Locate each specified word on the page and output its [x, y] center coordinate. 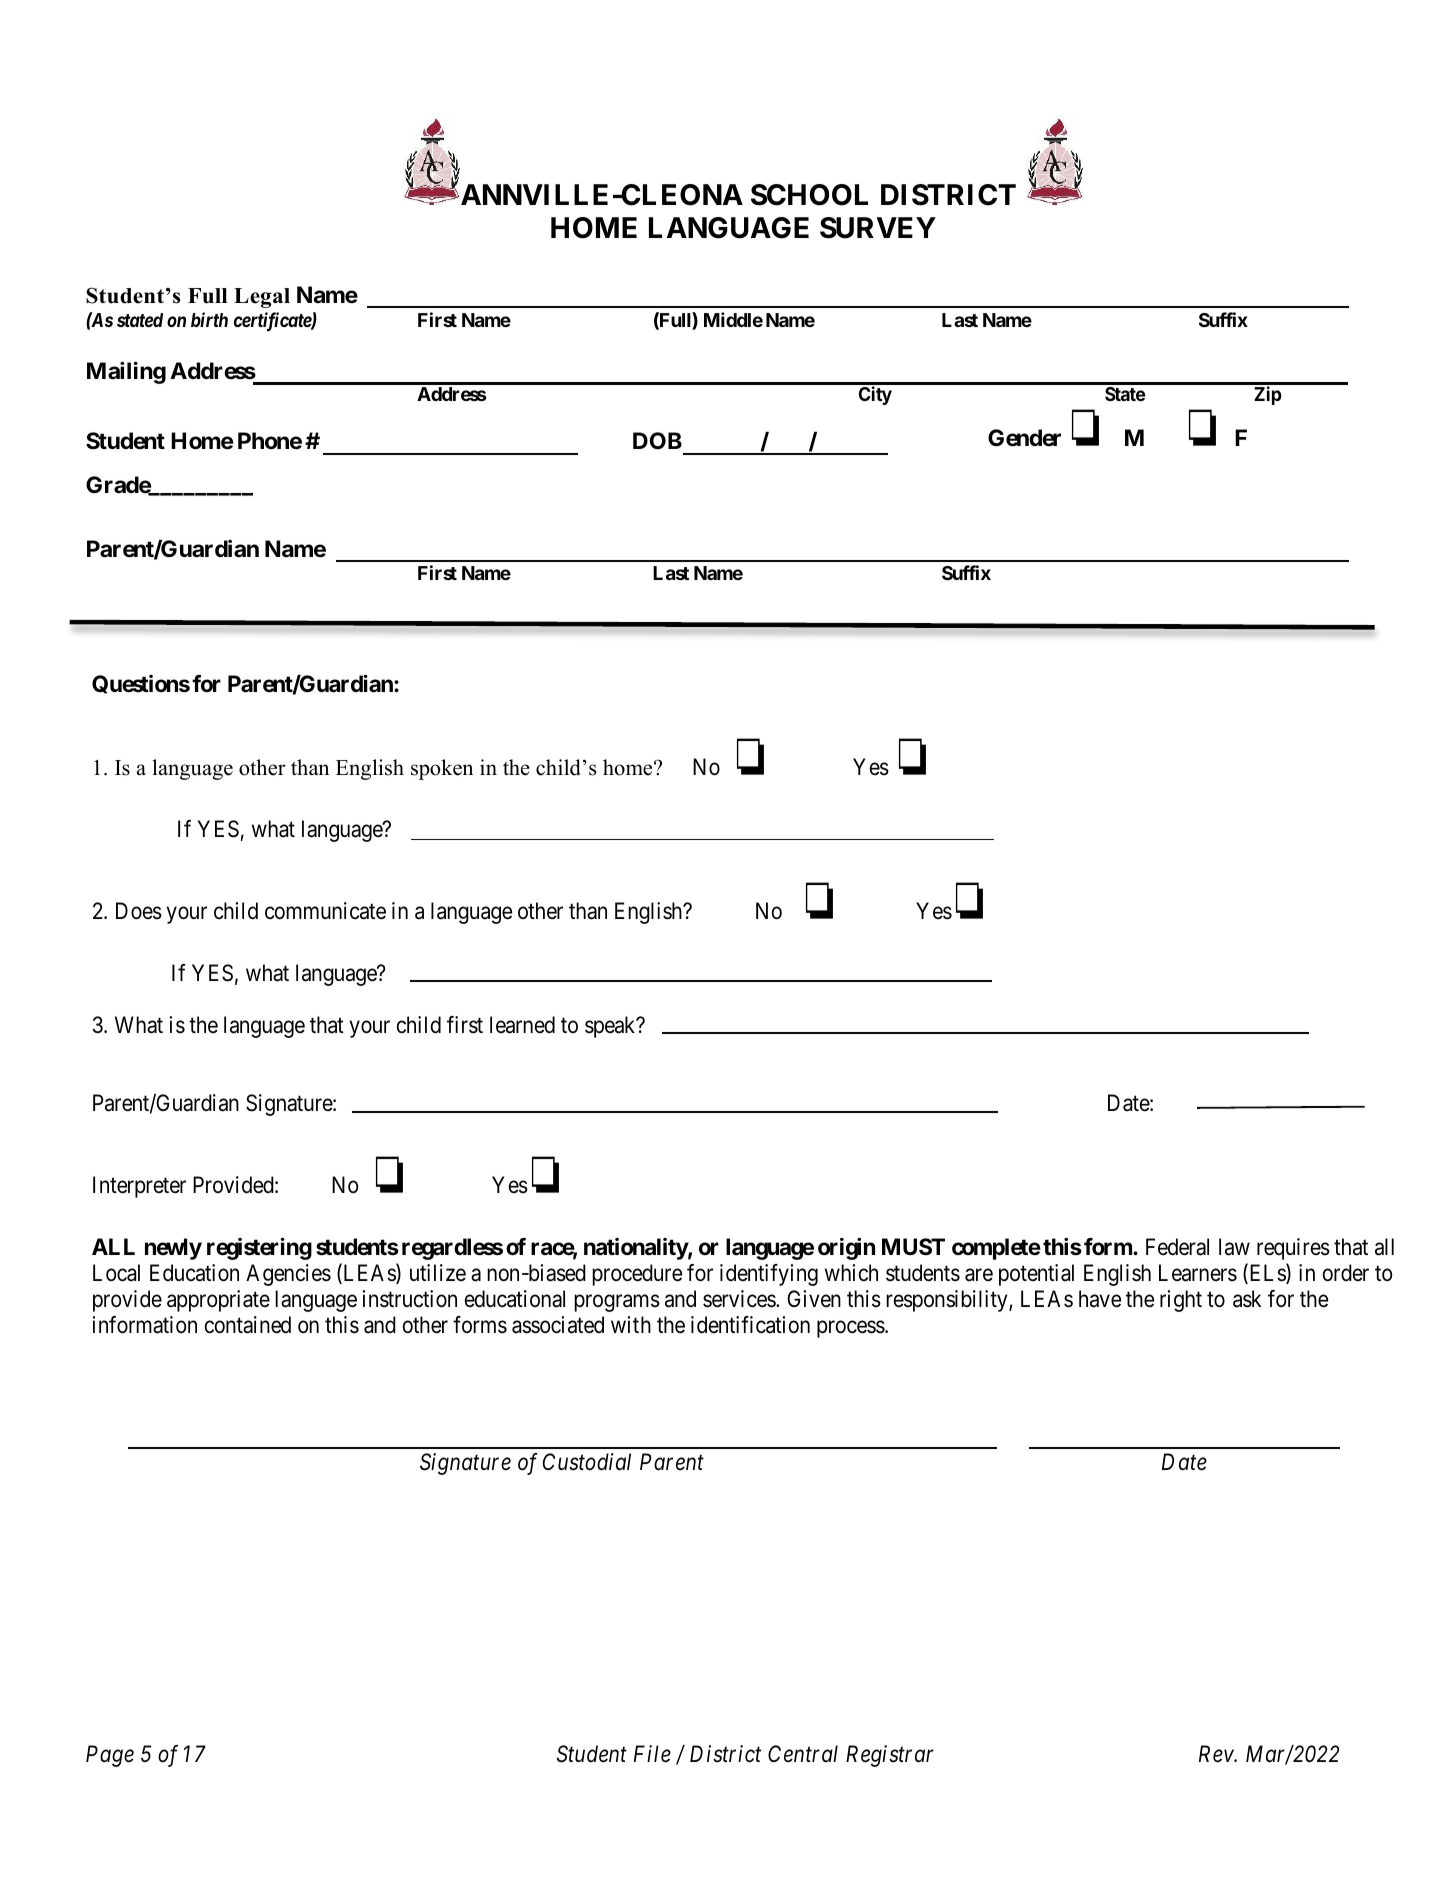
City [875, 395]
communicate [325, 911]
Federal [1177, 1247]
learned [522, 1025]
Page [110, 1756]
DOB [657, 441]
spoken [442, 769]
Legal [262, 298]
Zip [1268, 395]
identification [750, 1325]
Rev [1217, 1754]
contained [248, 1325]
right [1181, 1301]
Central [803, 1754]
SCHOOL [809, 195]
